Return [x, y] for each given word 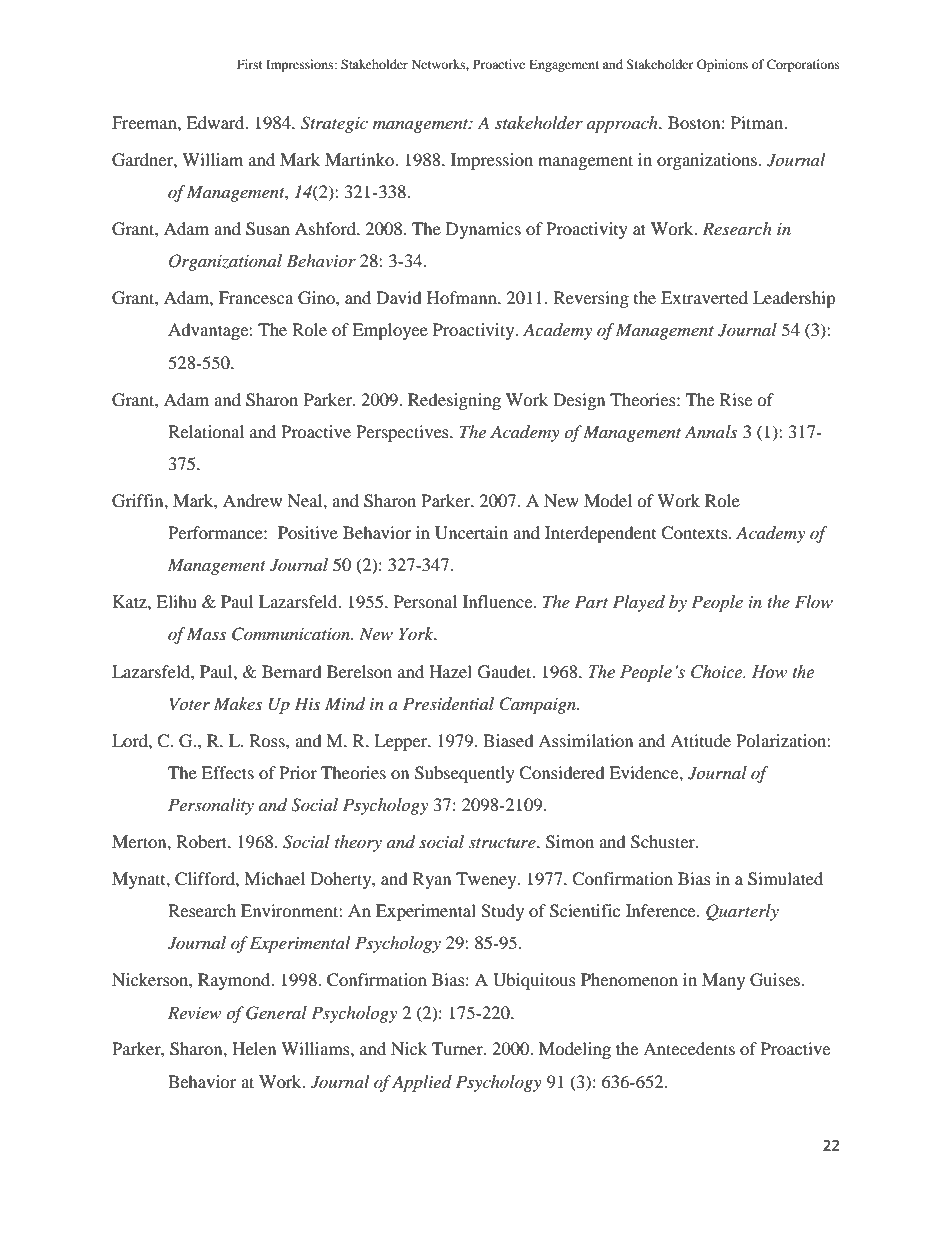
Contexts [695, 533]
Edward [216, 122]
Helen [254, 1048]
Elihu [176, 601]
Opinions [722, 65]
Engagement [564, 65]
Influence [499, 601]
